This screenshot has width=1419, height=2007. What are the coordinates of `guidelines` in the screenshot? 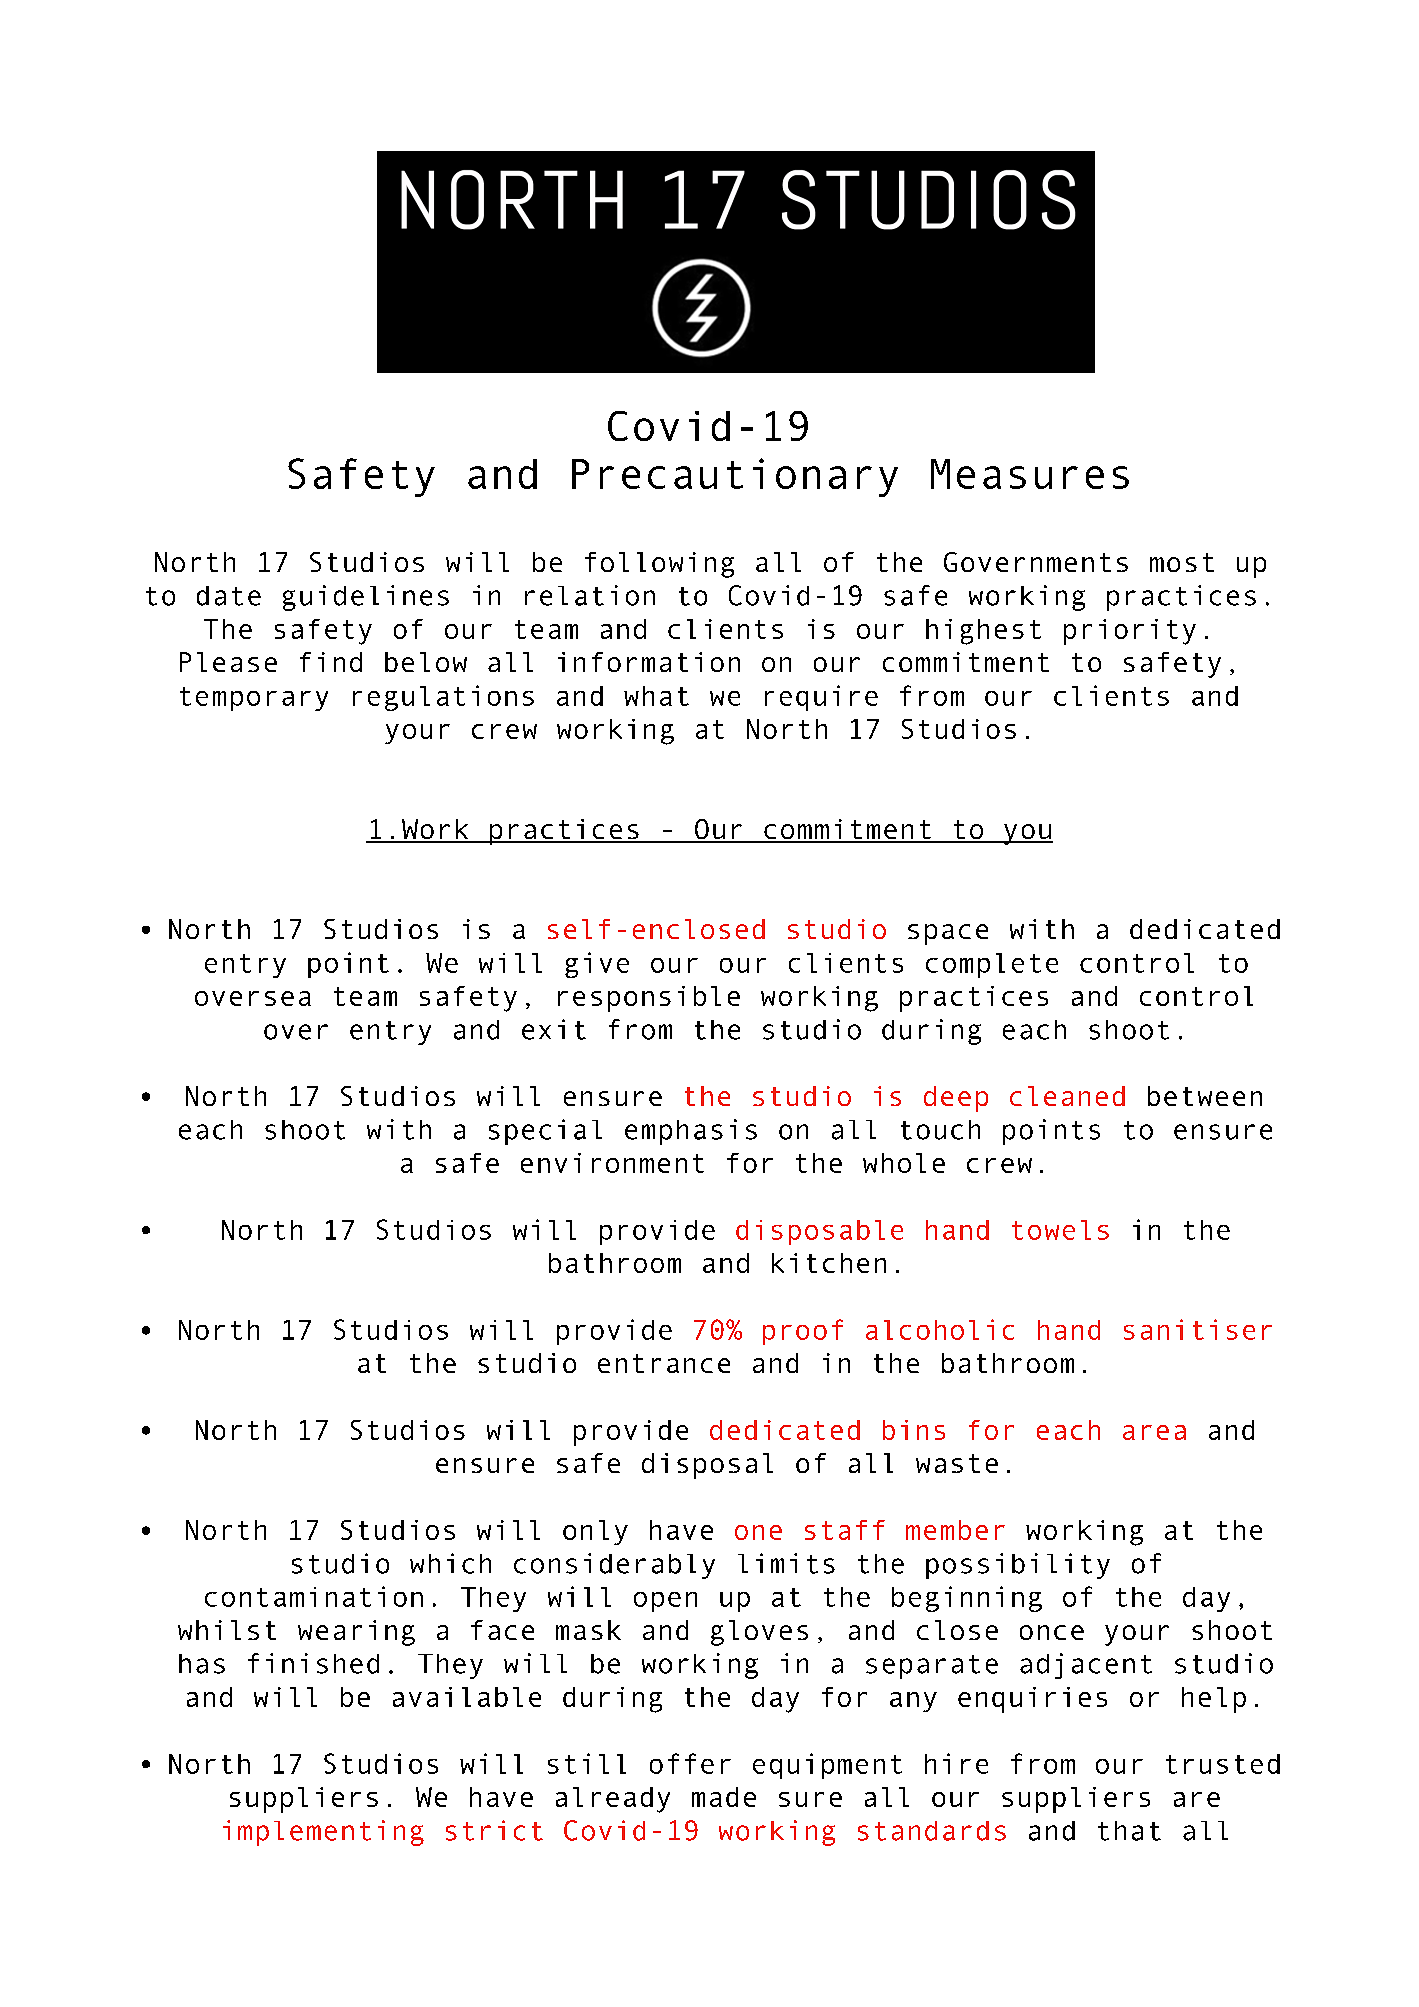 It's located at (366, 598).
